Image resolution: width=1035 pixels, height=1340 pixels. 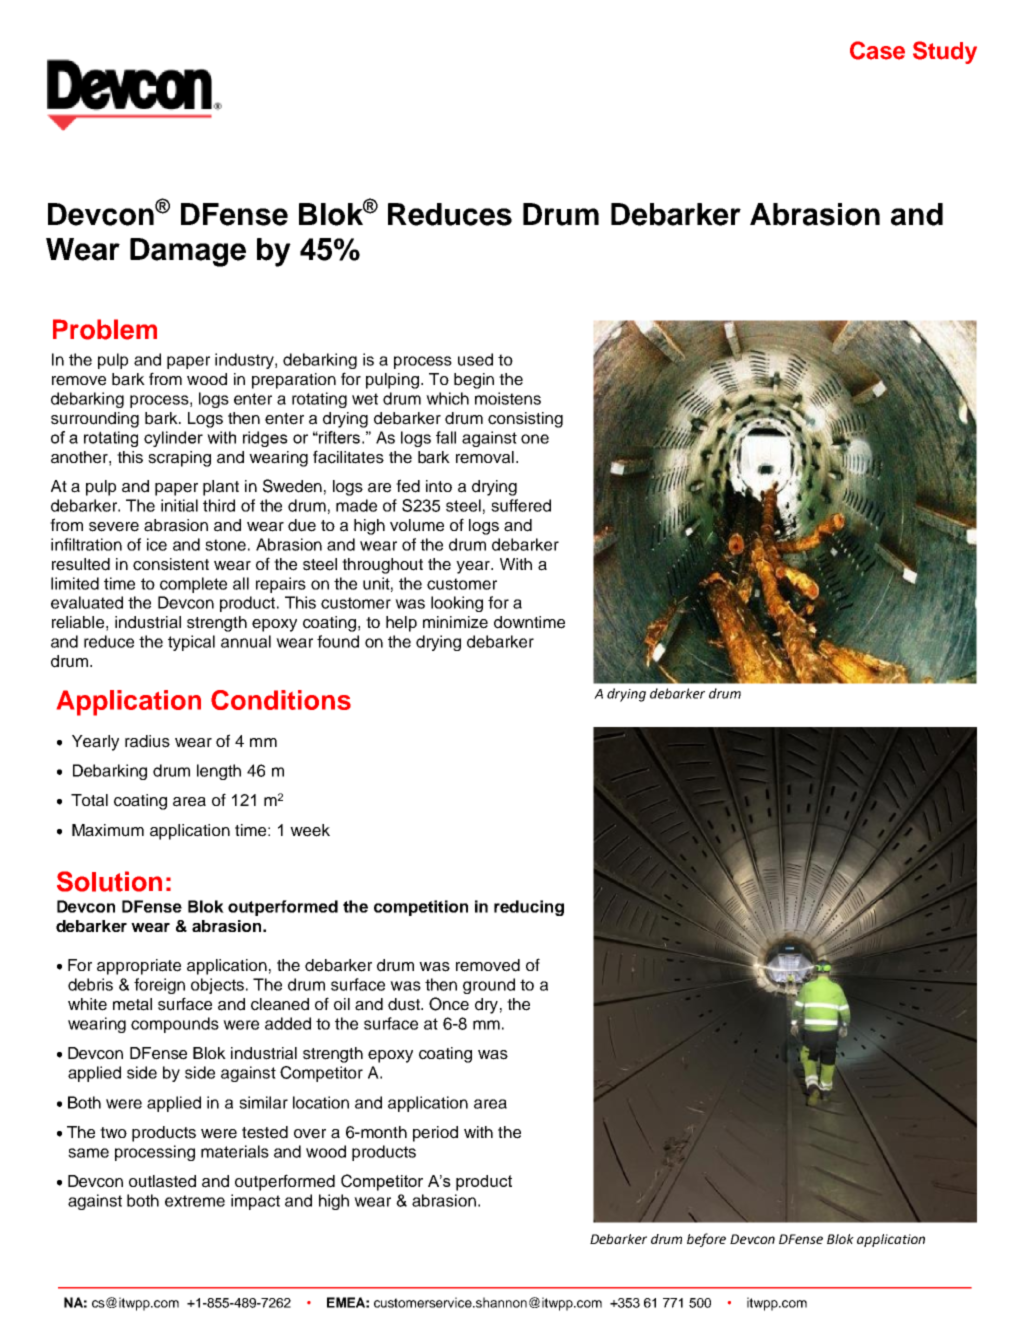 I want to click on period, so click(x=435, y=1134).
